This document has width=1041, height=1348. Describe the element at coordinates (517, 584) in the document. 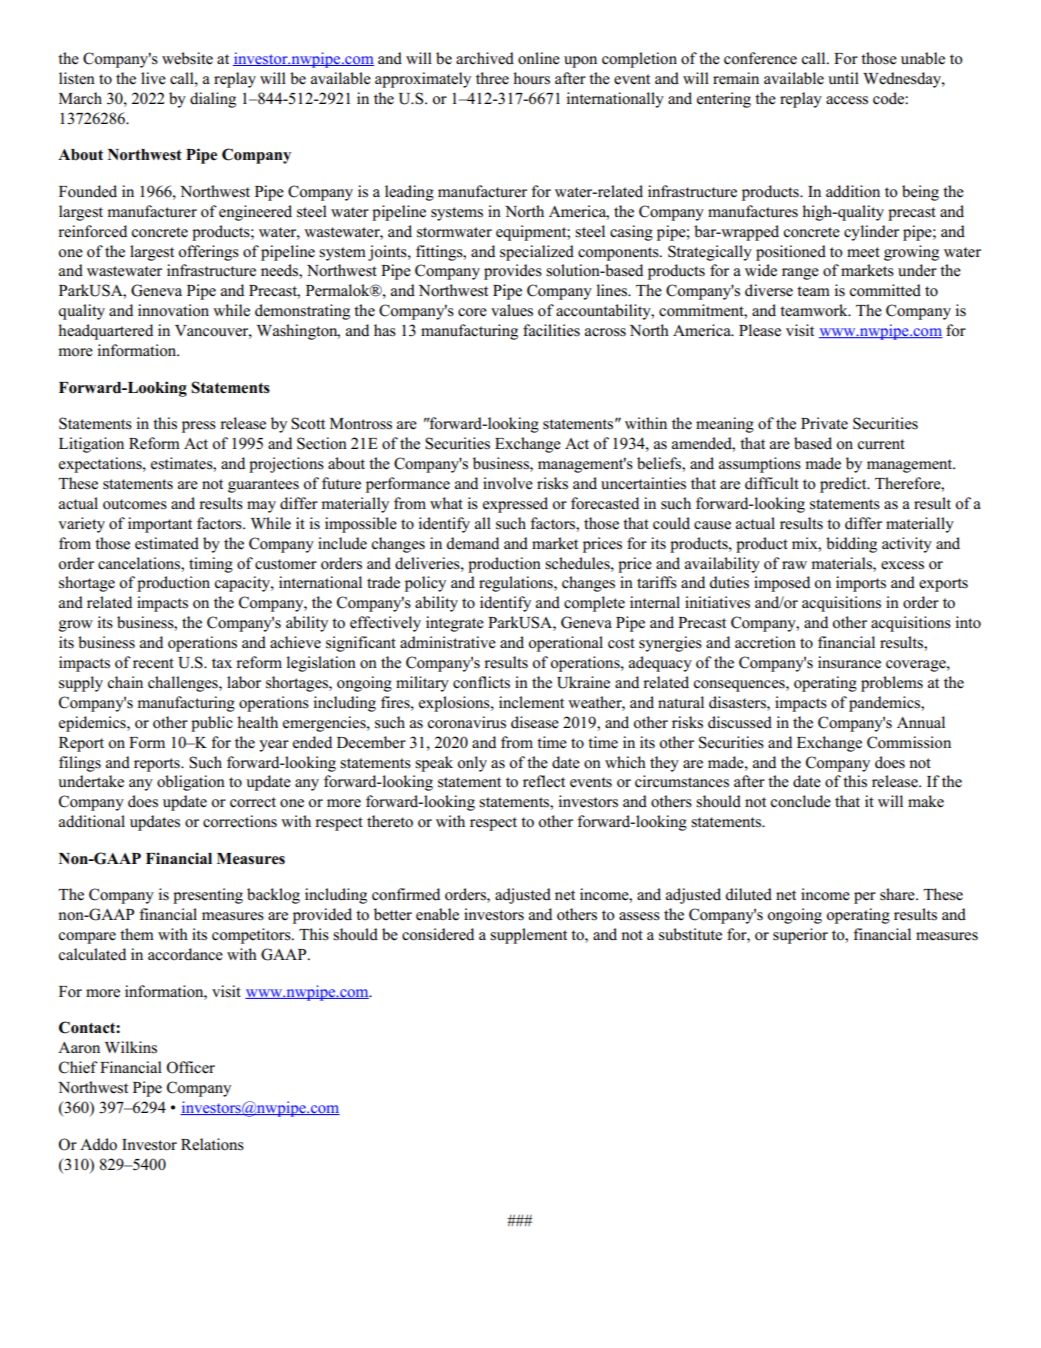

I see `regulations` at that location.
